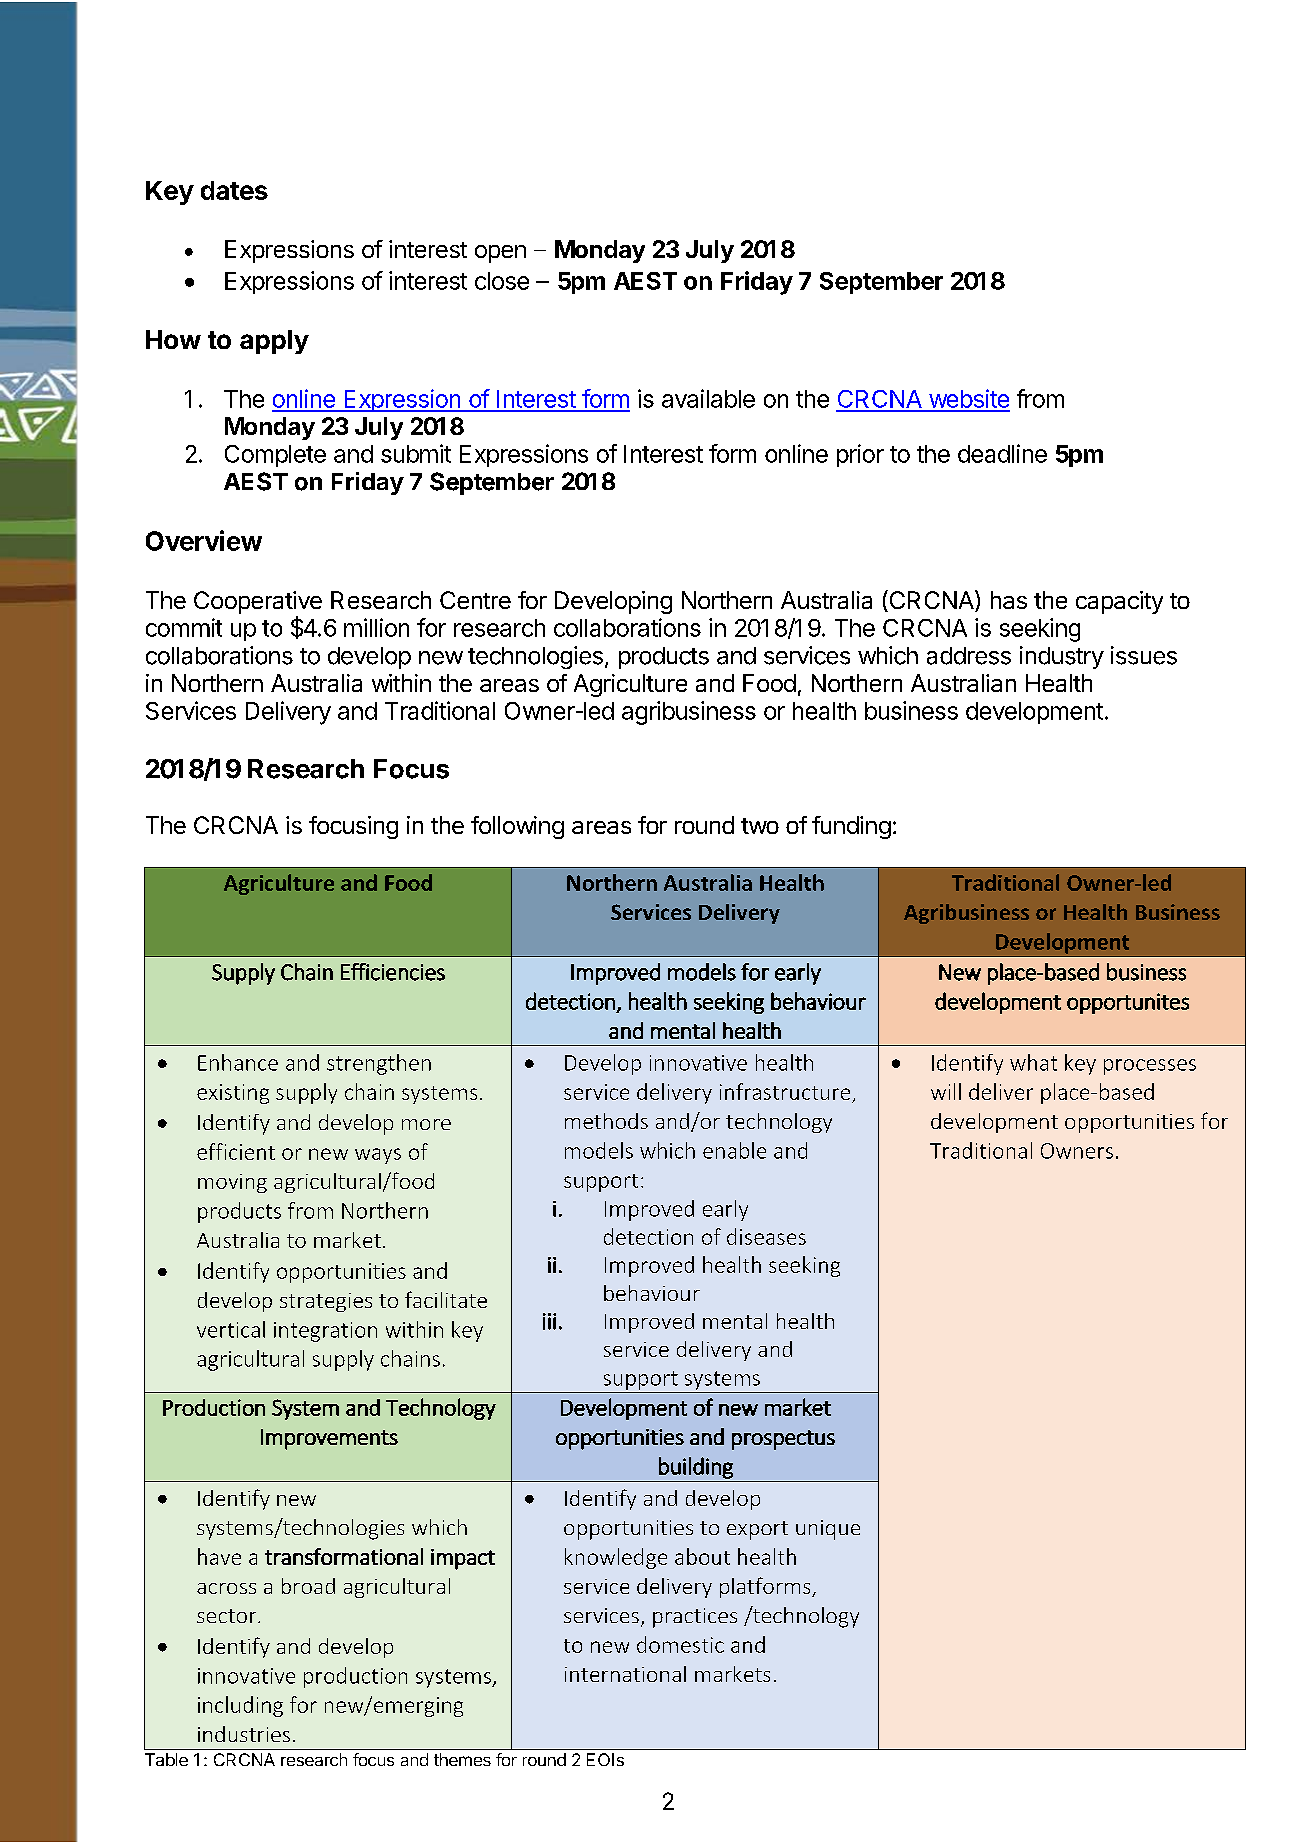 The height and width of the page is (1843, 1302). What do you see at coordinates (606, 1121) in the page?
I see `methods` at bounding box center [606, 1121].
